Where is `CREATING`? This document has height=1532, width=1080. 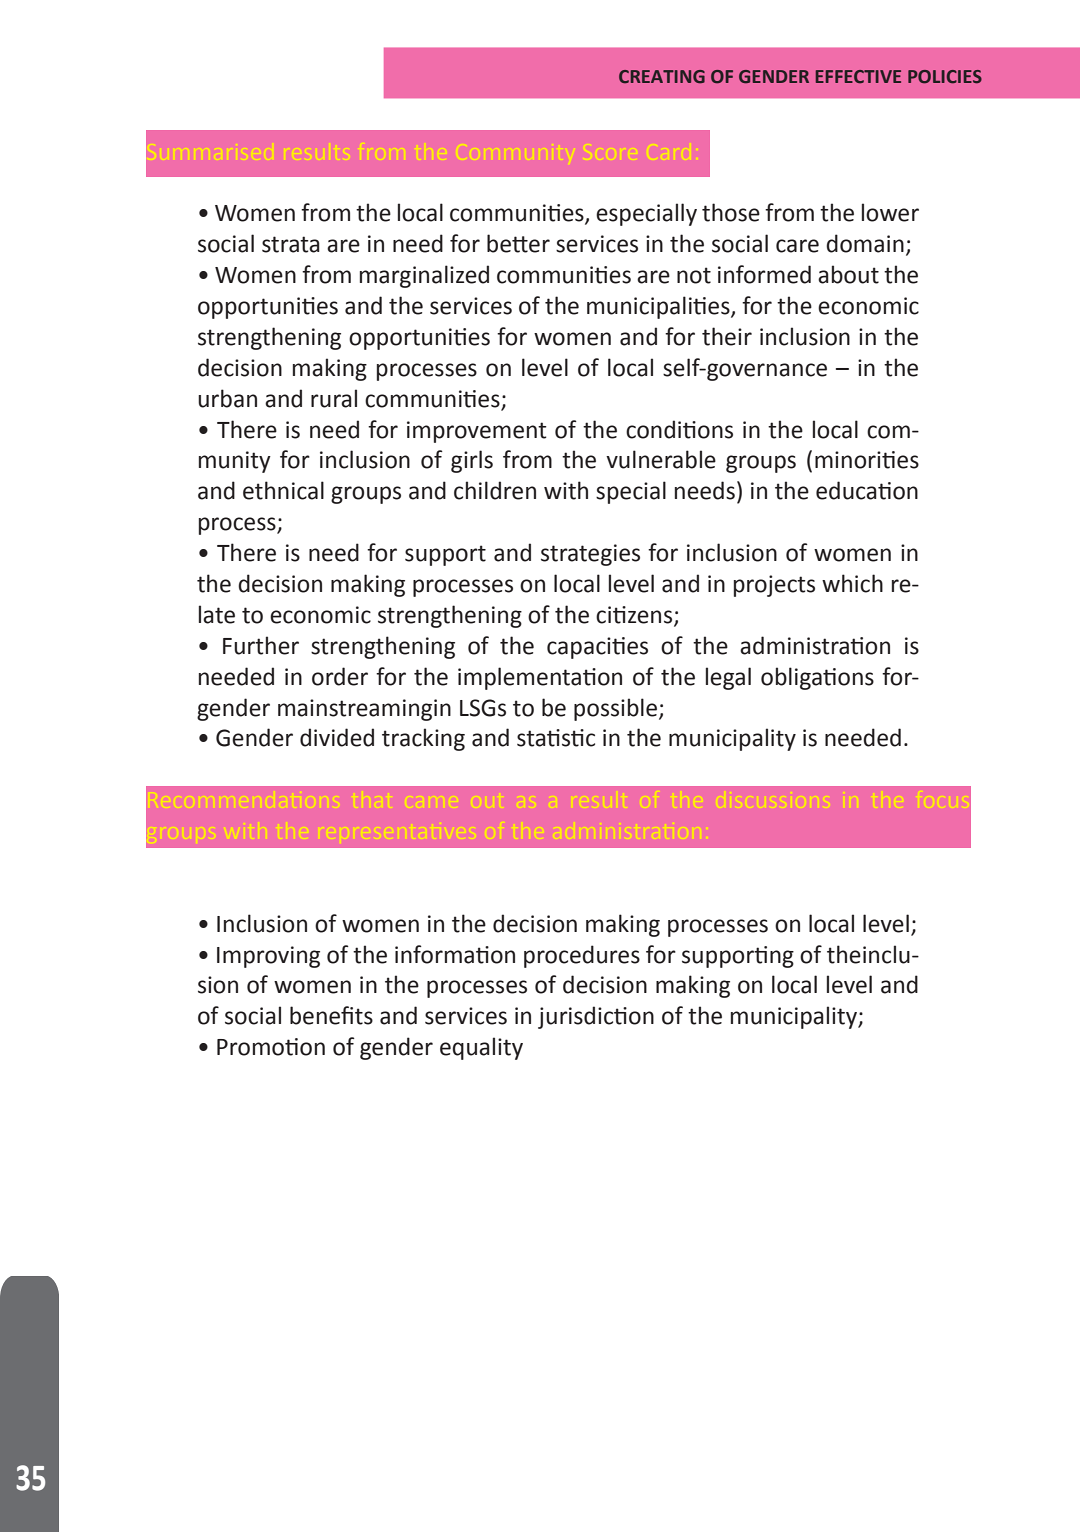 CREATING is located at coordinates (662, 76).
